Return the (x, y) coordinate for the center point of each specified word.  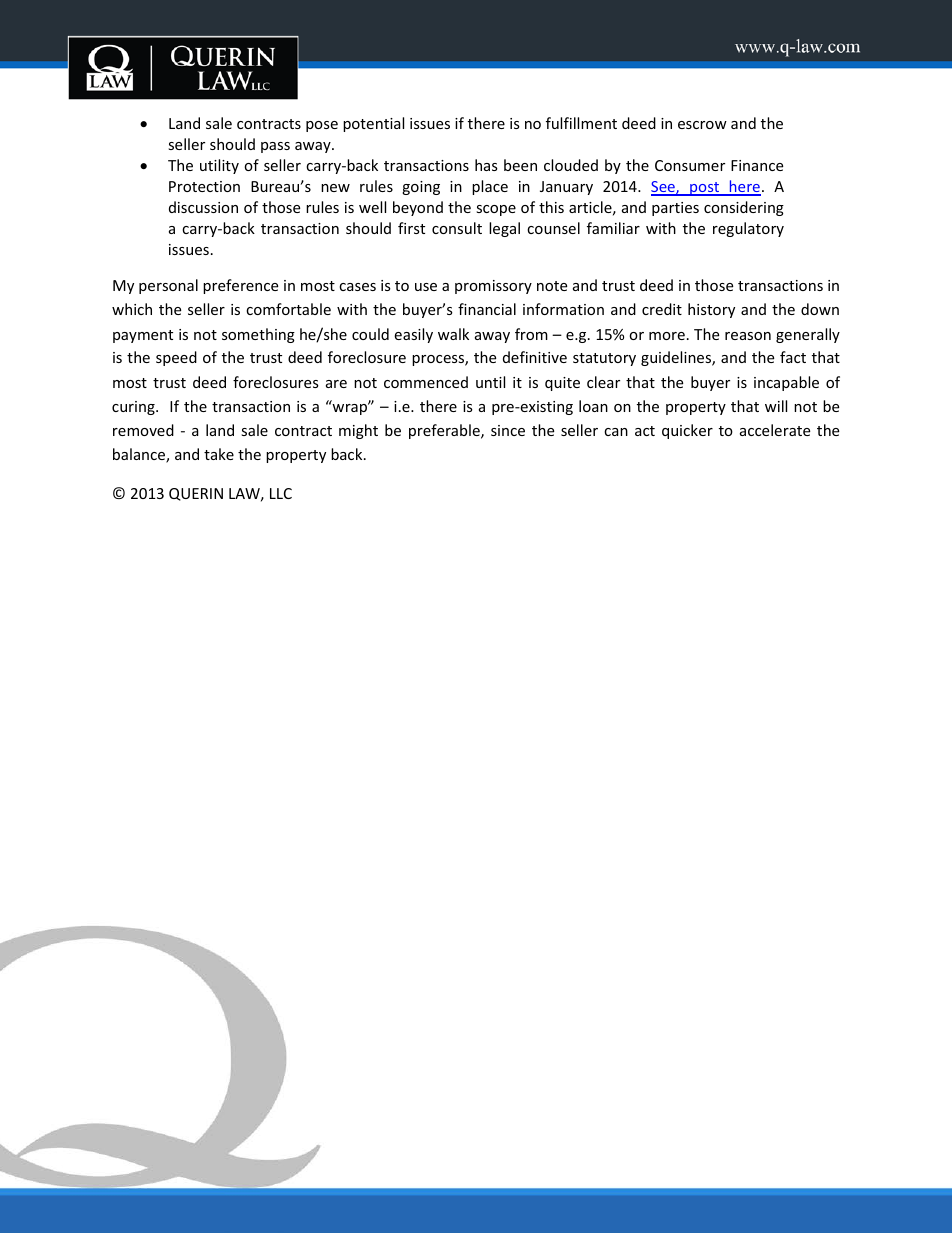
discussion (203, 207)
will (776, 406)
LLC (281, 493)
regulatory (748, 229)
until (490, 382)
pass (275, 147)
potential (373, 124)
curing (134, 408)
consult (457, 228)
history (711, 310)
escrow (702, 125)
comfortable (288, 309)
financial (487, 309)
